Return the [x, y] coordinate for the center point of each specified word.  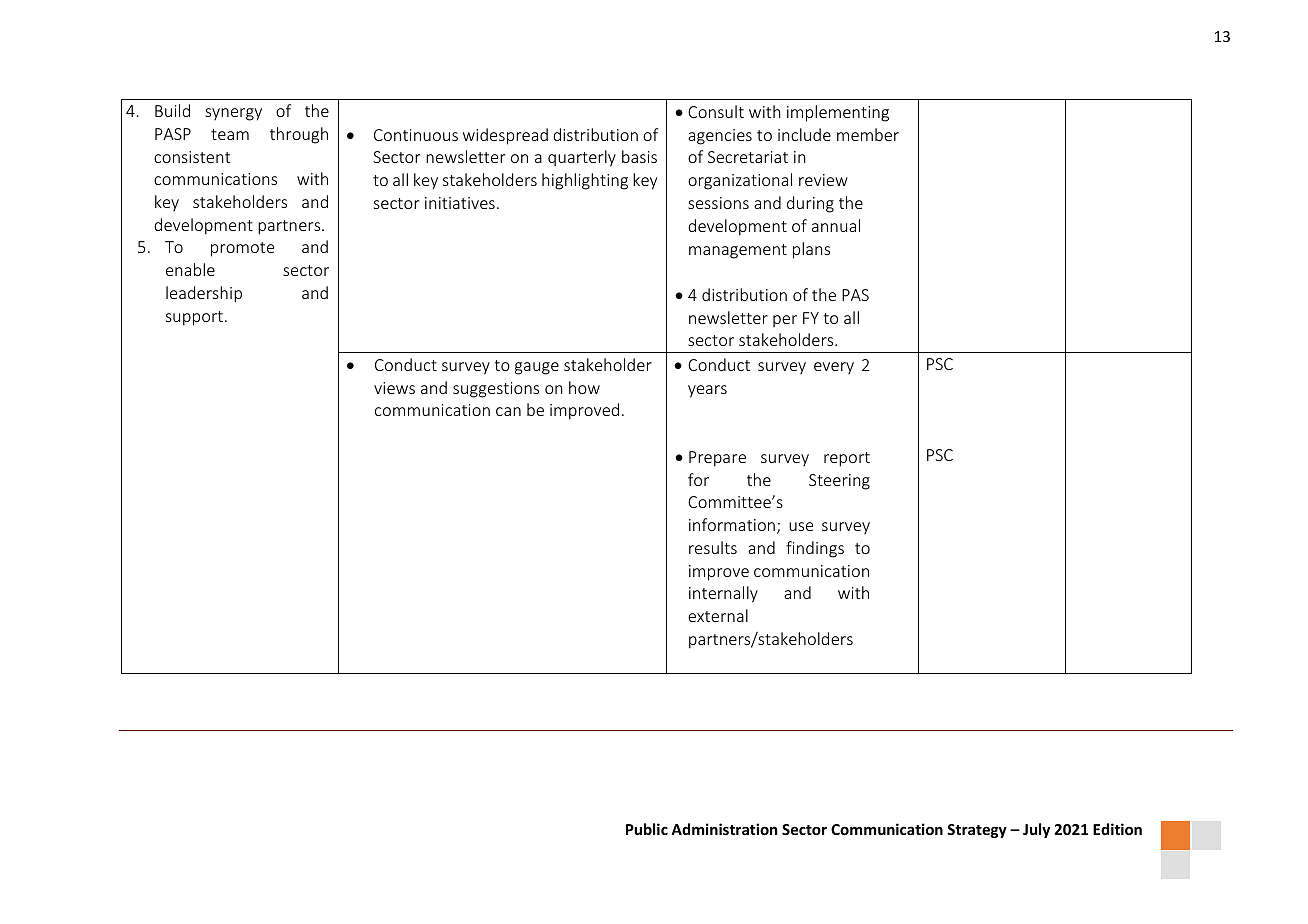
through [299, 135]
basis [639, 156]
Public [647, 829]
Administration [724, 829]
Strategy [977, 831]
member [868, 134]
